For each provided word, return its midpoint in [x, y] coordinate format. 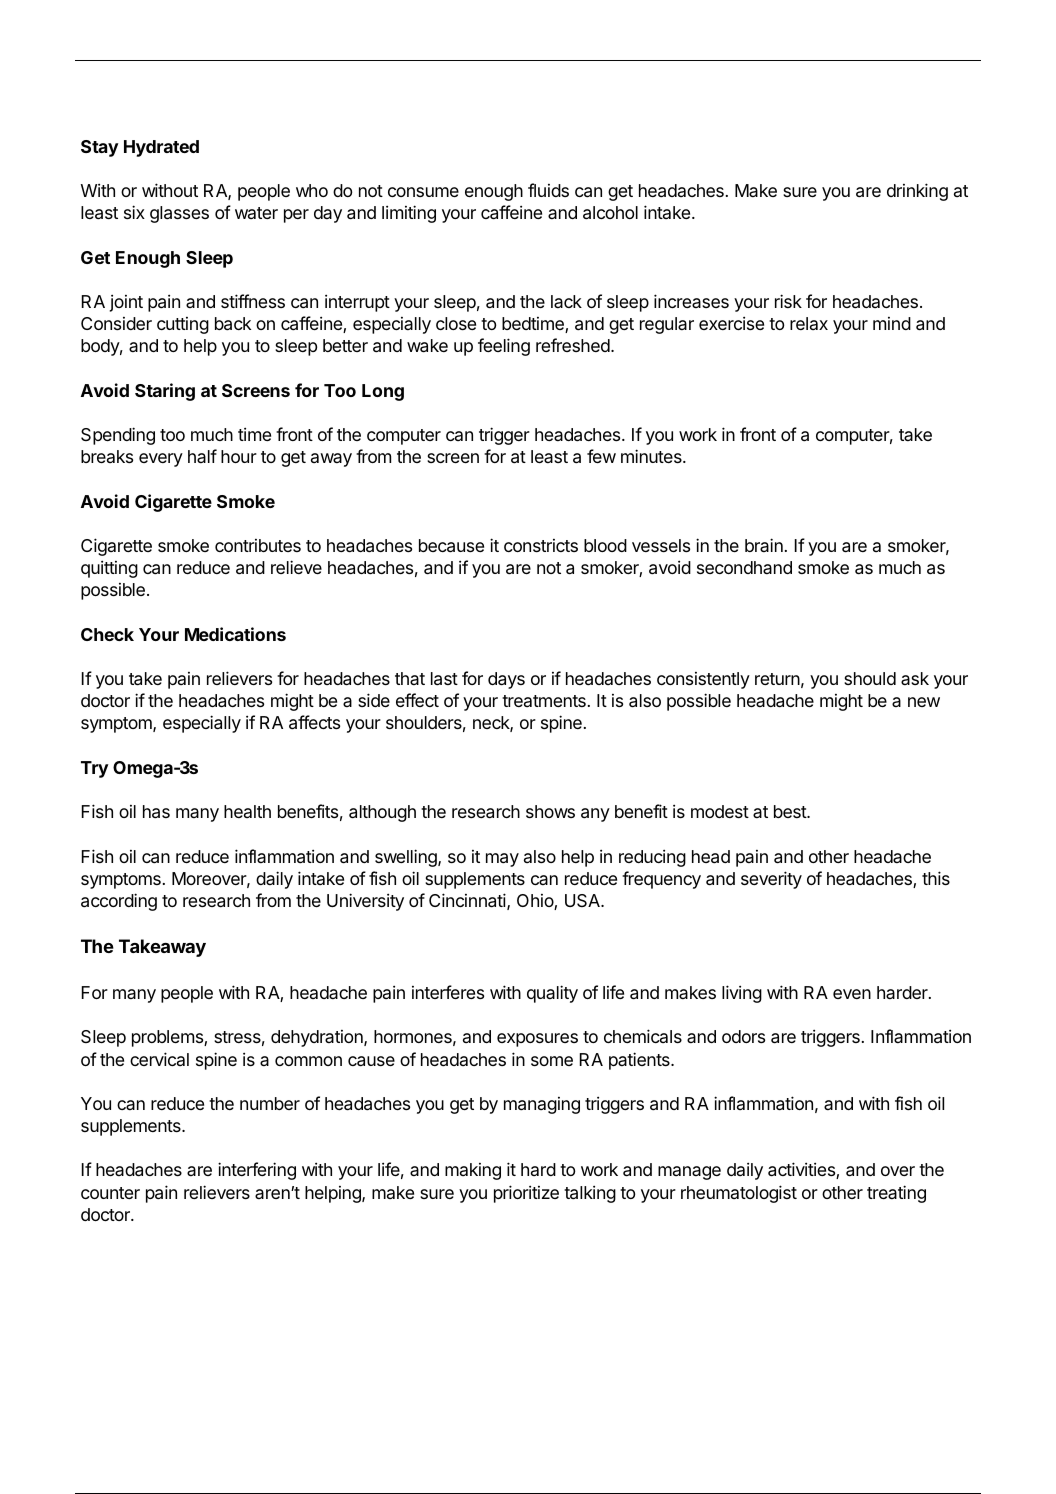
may [502, 860]
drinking [917, 192]
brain [764, 545]
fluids [548, 190]
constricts [541, 545]
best [791, 811]
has [156, 812]
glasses [179, 214]
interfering [257, 1171]
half [202, 456]
